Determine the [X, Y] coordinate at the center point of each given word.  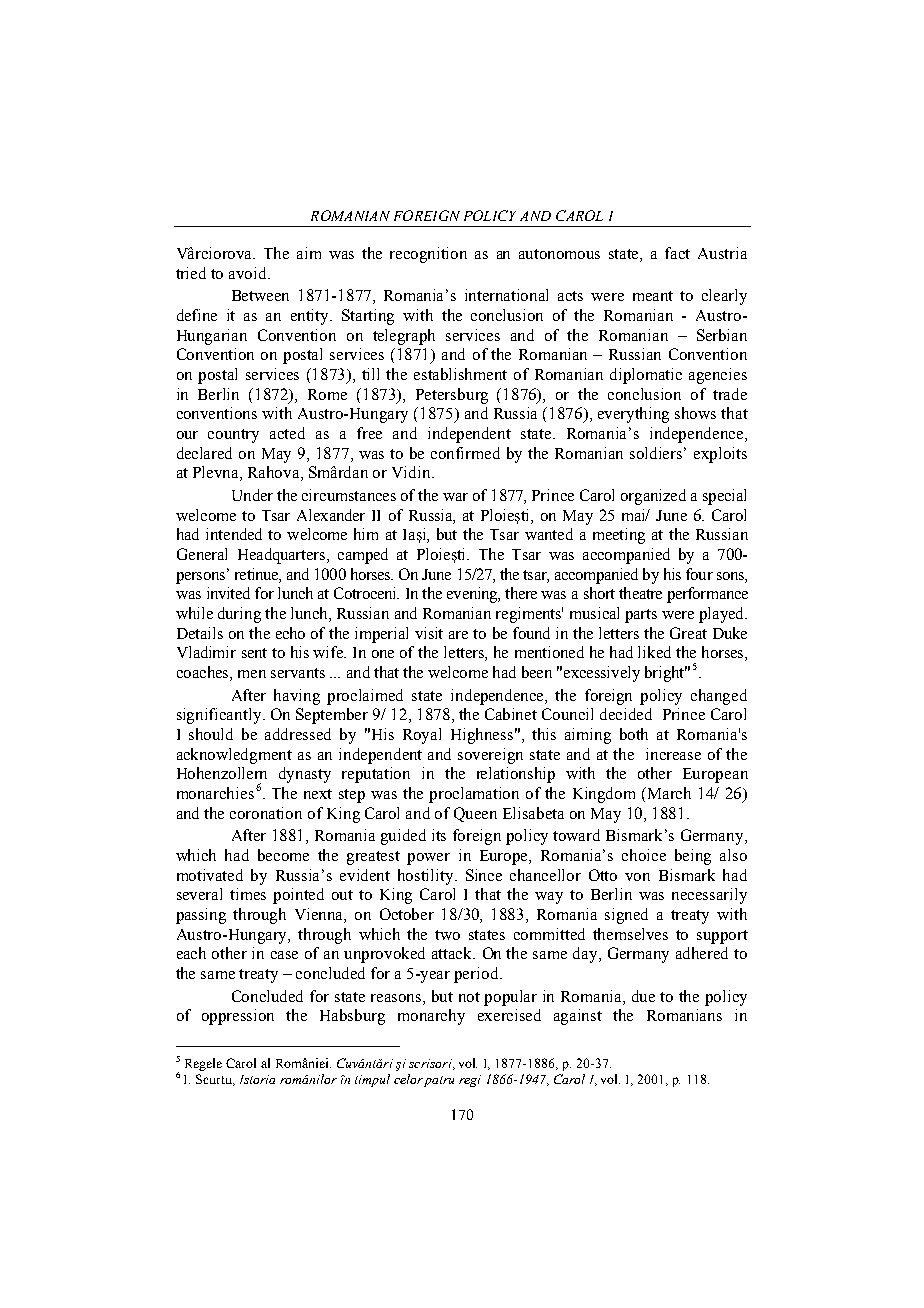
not [469, 997]
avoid [249, 273]
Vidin [412, 472]
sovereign [490, 756]
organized [653, 497]
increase [673, 754]
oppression [238, 1017]
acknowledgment [234, 756]
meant [653, 296]
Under [252, 495]
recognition [428, 255]
